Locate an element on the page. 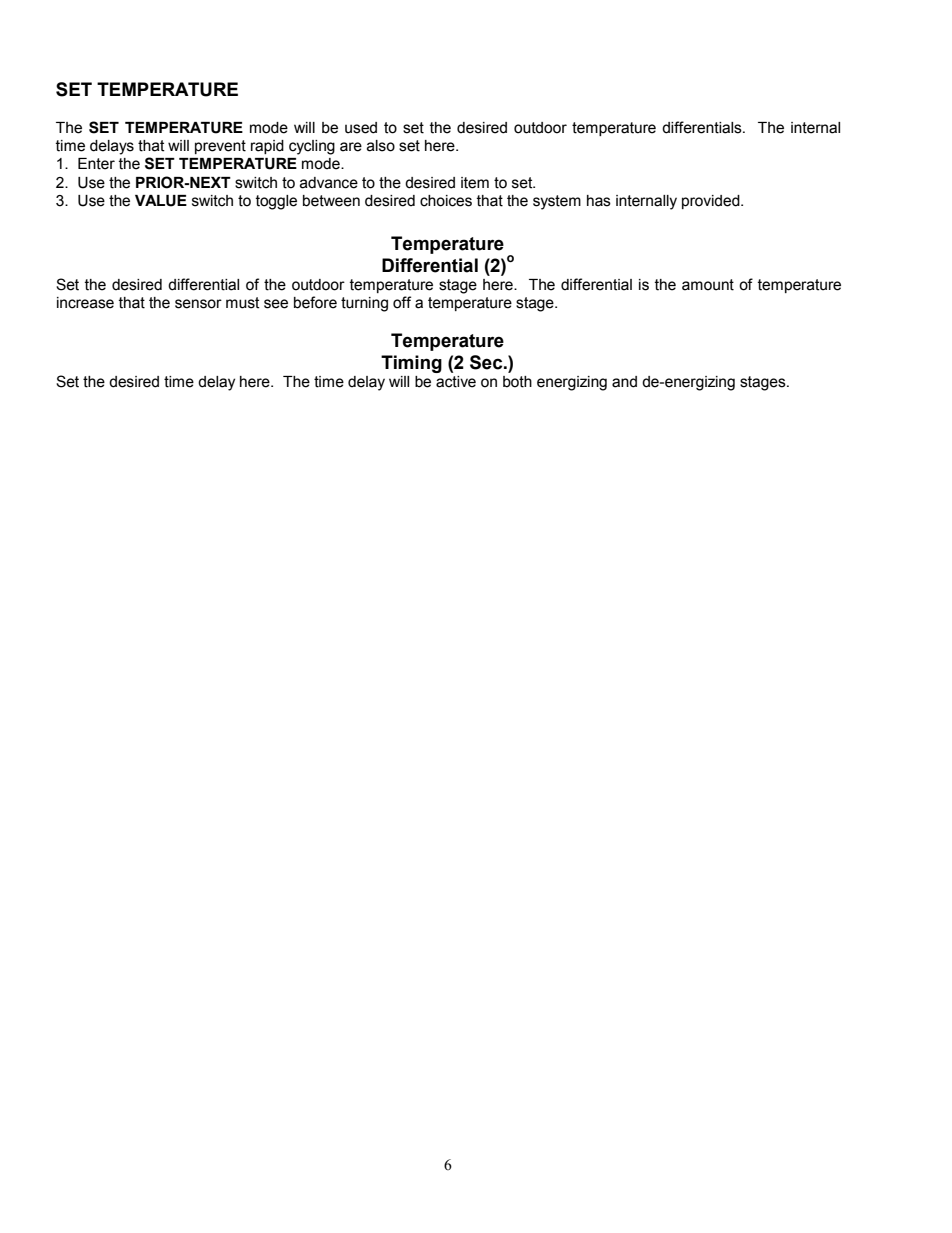 Image resolution: width=952 pixels, height=1233 pixels. Timing is located at coordinates (411, 364).
